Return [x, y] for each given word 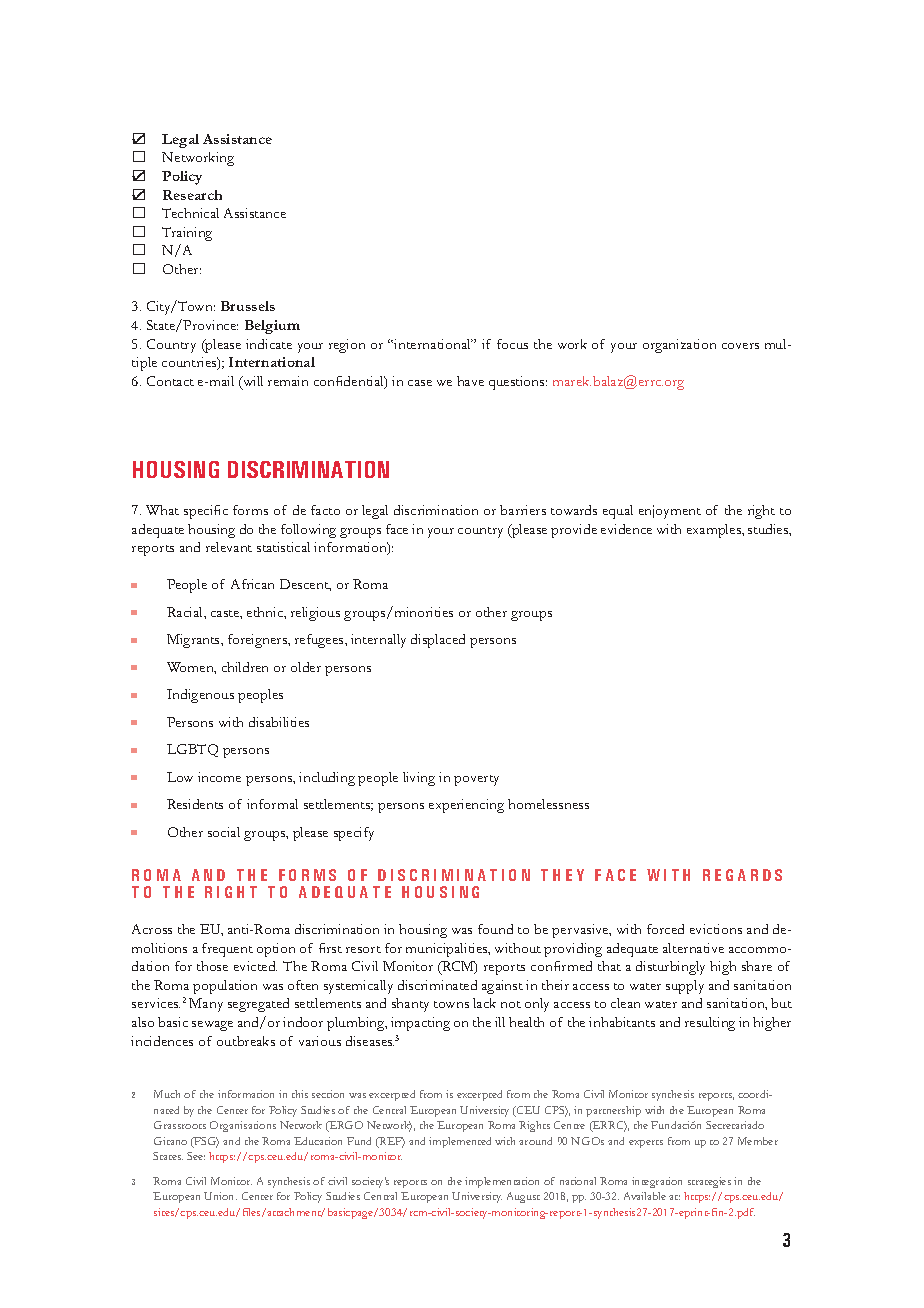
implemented [460, 1142]
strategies [709, 1182]
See [196, 1156]
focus [512, 344]
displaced [438, 641]
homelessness [548, 804]
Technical [190, 213]
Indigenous [200, 696]
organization [679, 346]
